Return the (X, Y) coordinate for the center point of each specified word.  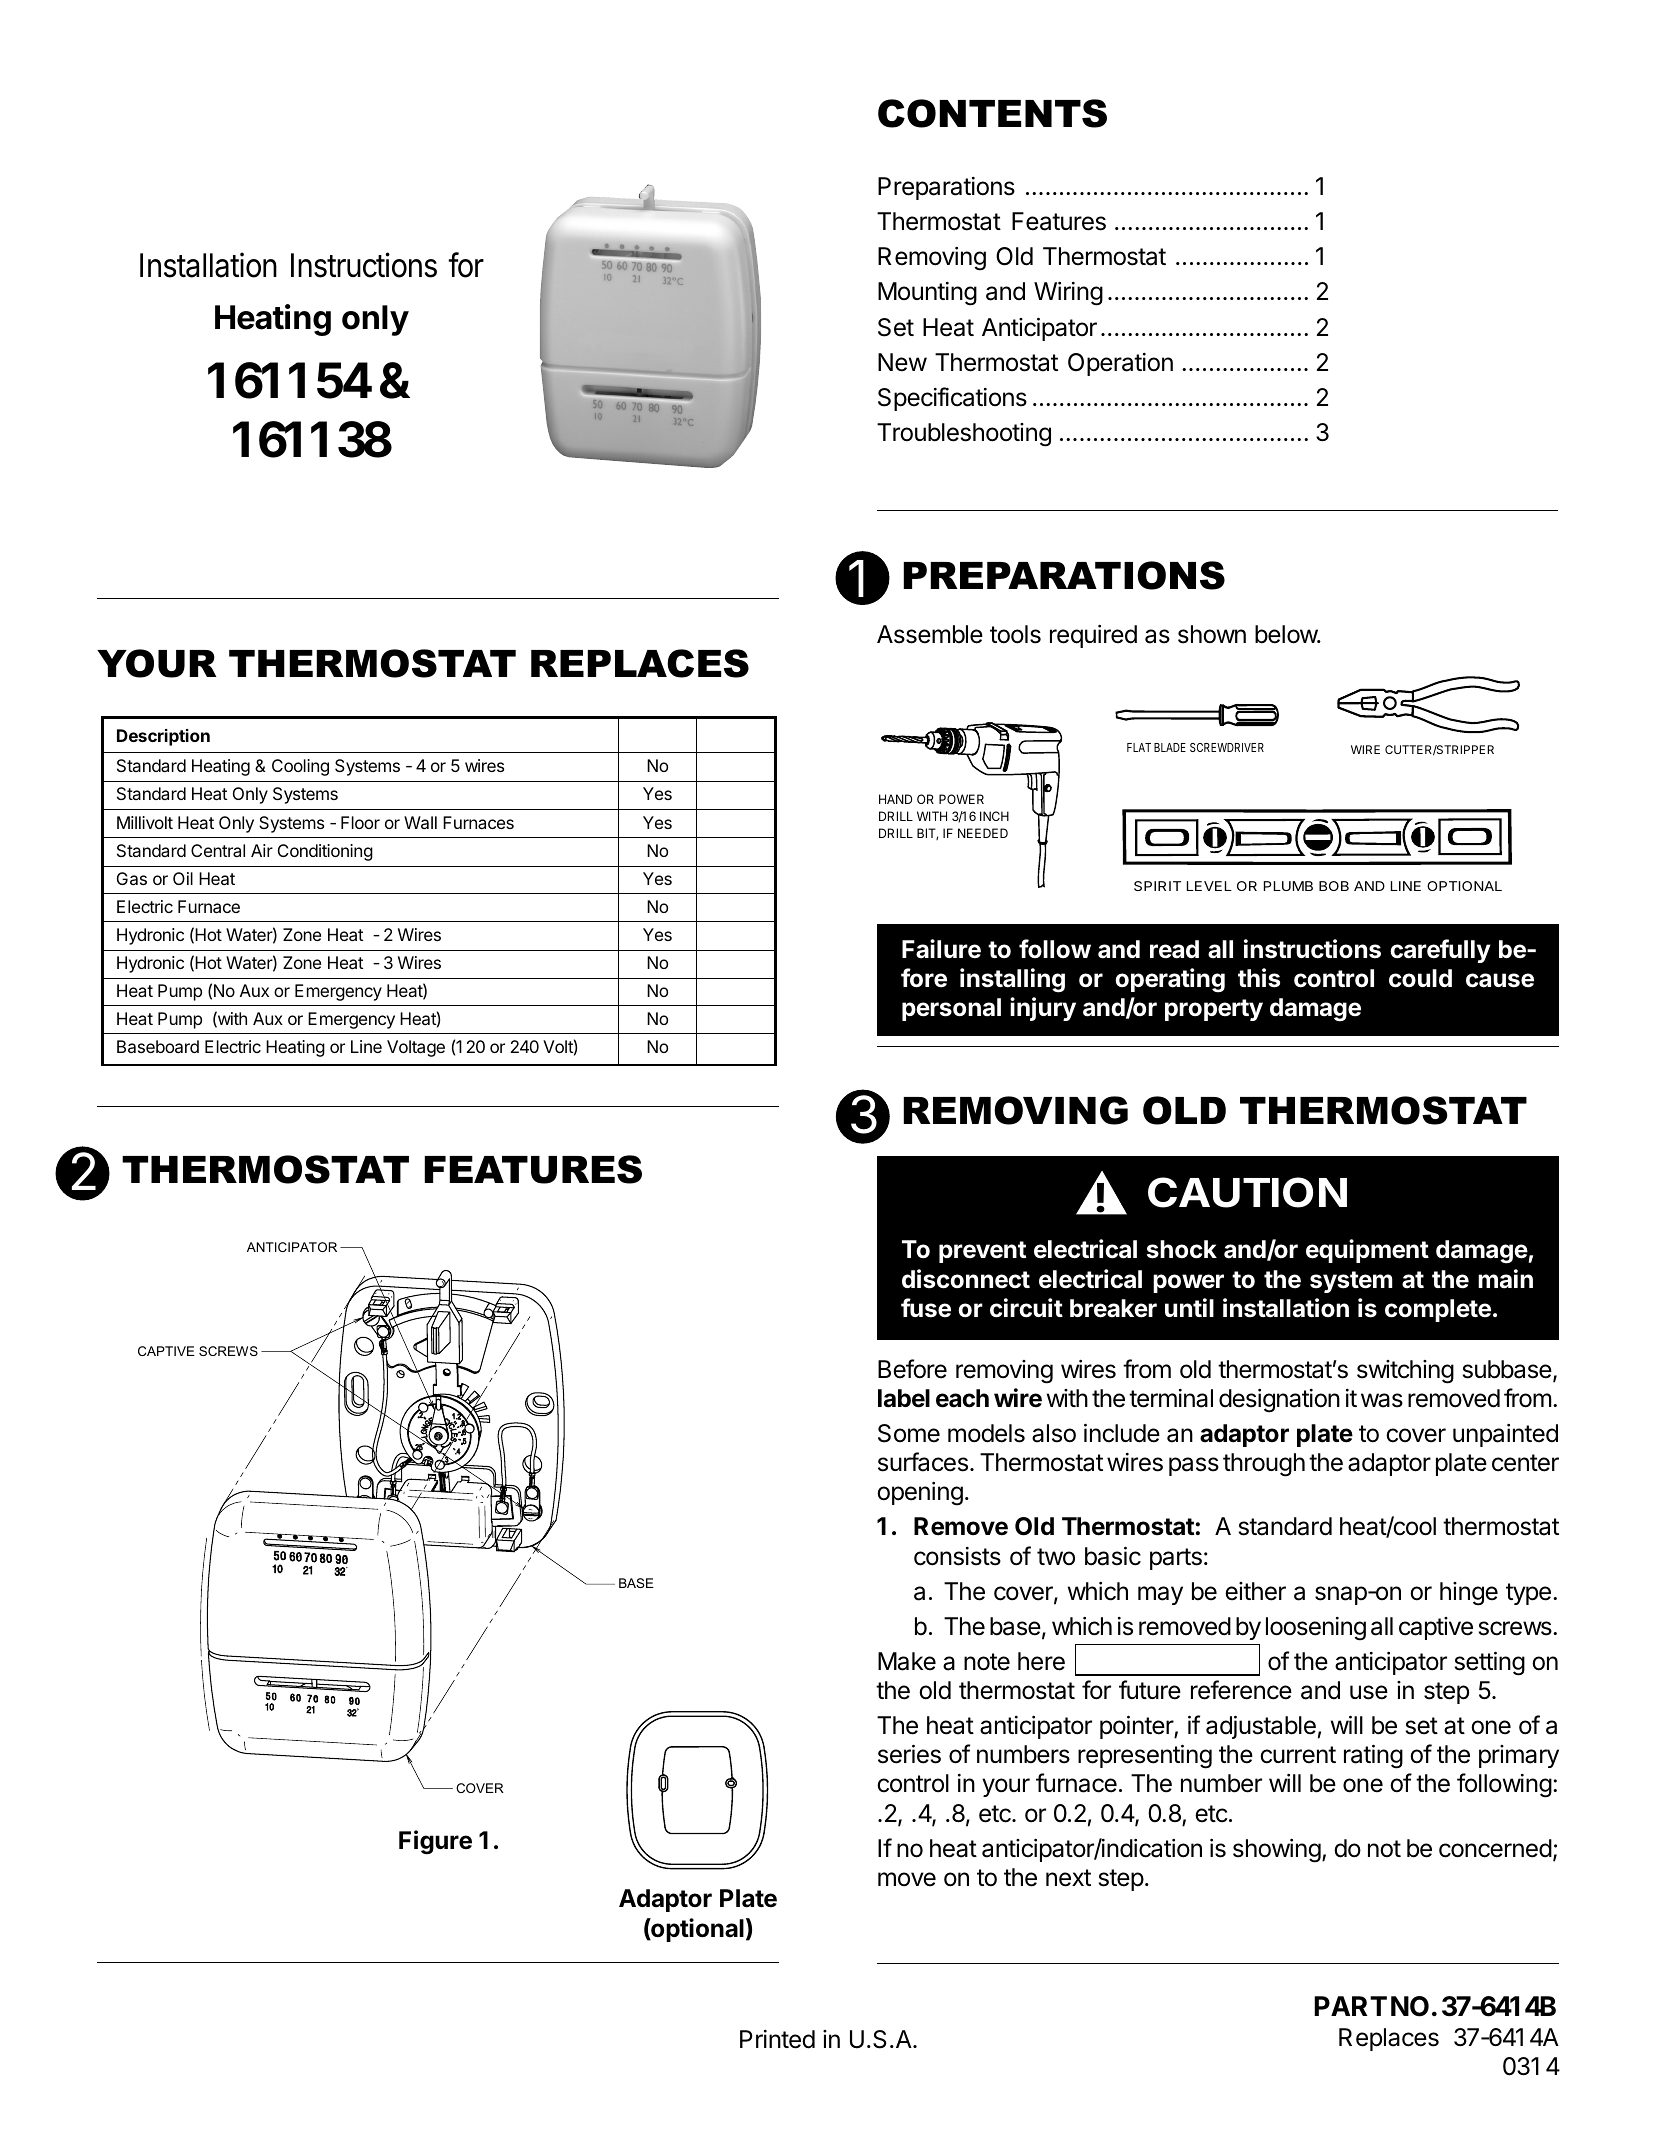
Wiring (1068, 294)
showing (1277, 1851)
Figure (435, 1842)
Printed (777, 2039)
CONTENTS (992, 113)
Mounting (927, 294)
